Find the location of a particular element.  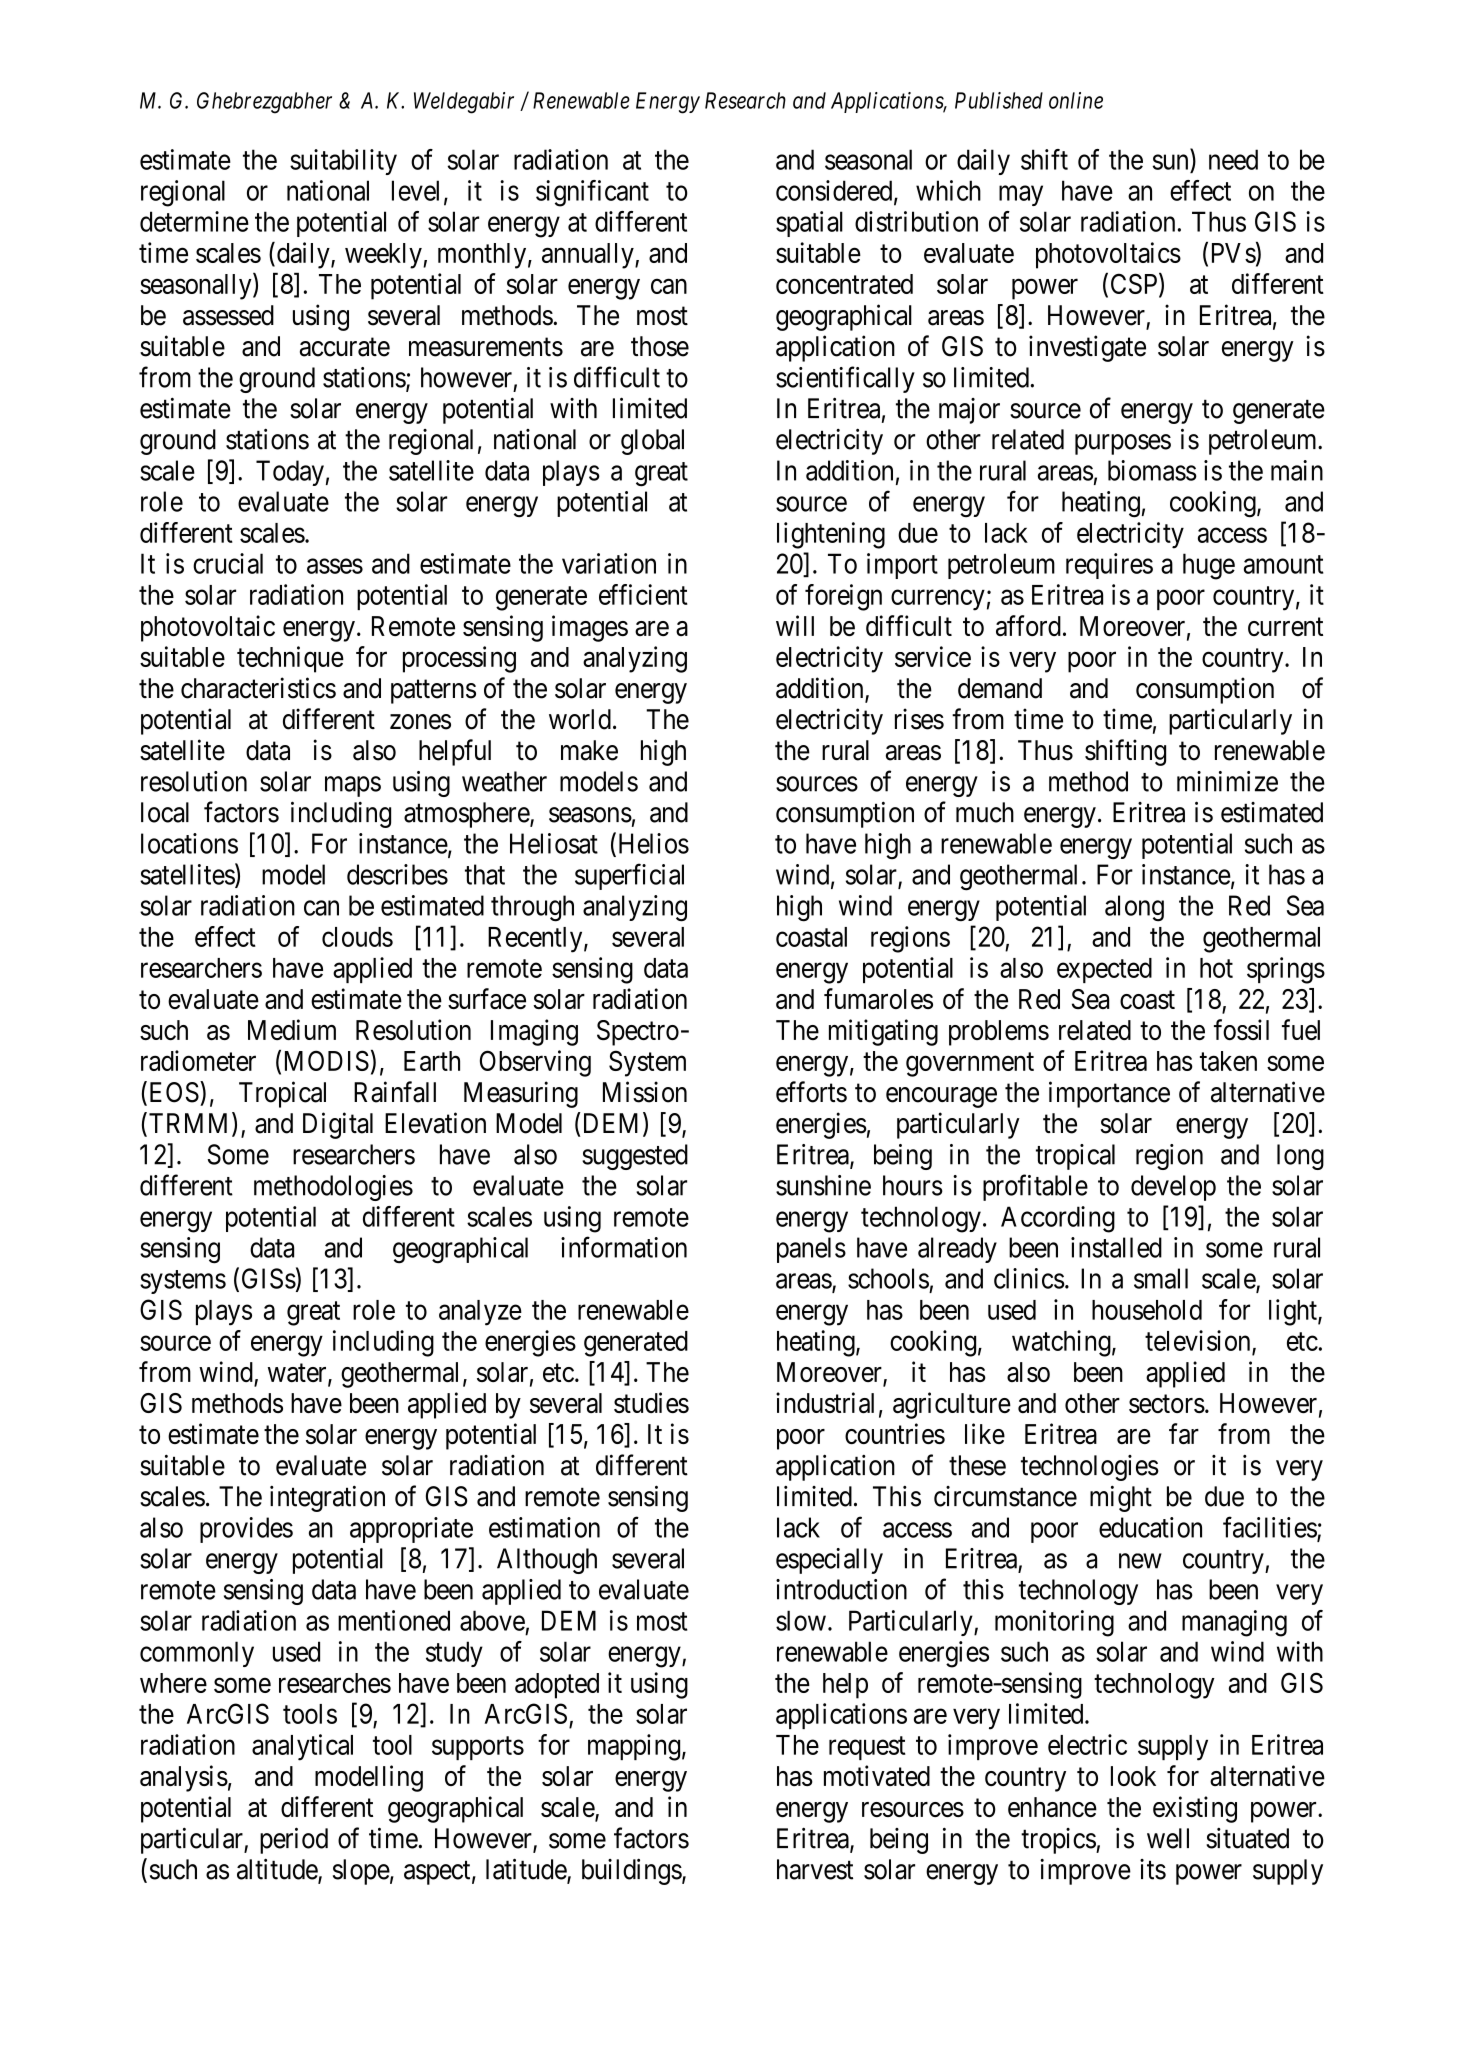

period is located at coordinates (294, 1840).
